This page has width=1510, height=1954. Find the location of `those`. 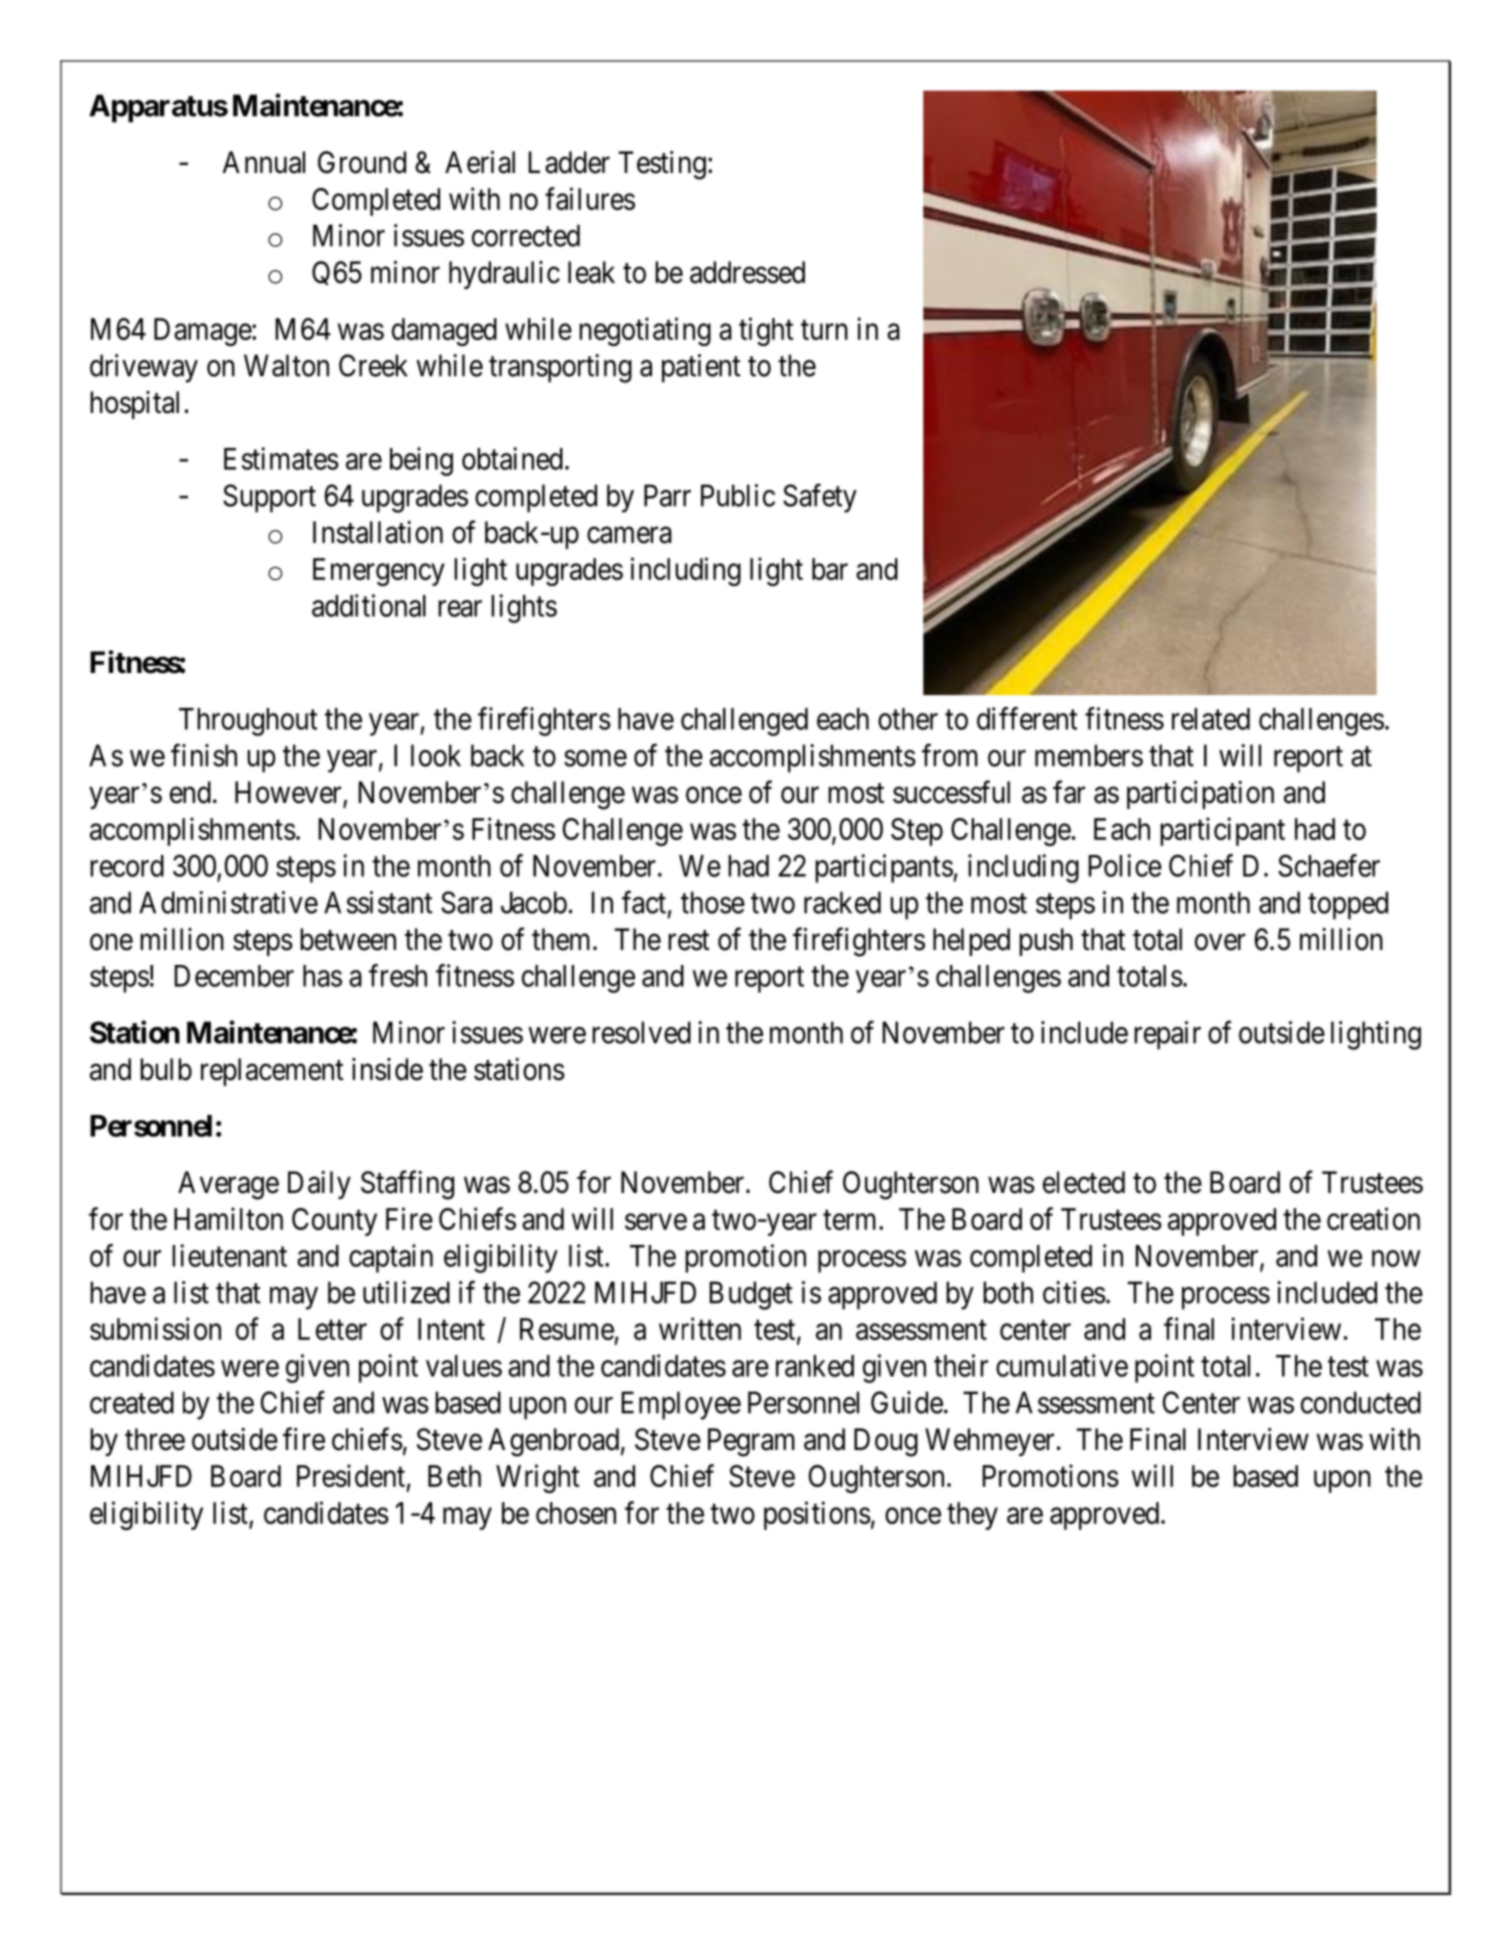

those is located at coordinates (713, 902).
